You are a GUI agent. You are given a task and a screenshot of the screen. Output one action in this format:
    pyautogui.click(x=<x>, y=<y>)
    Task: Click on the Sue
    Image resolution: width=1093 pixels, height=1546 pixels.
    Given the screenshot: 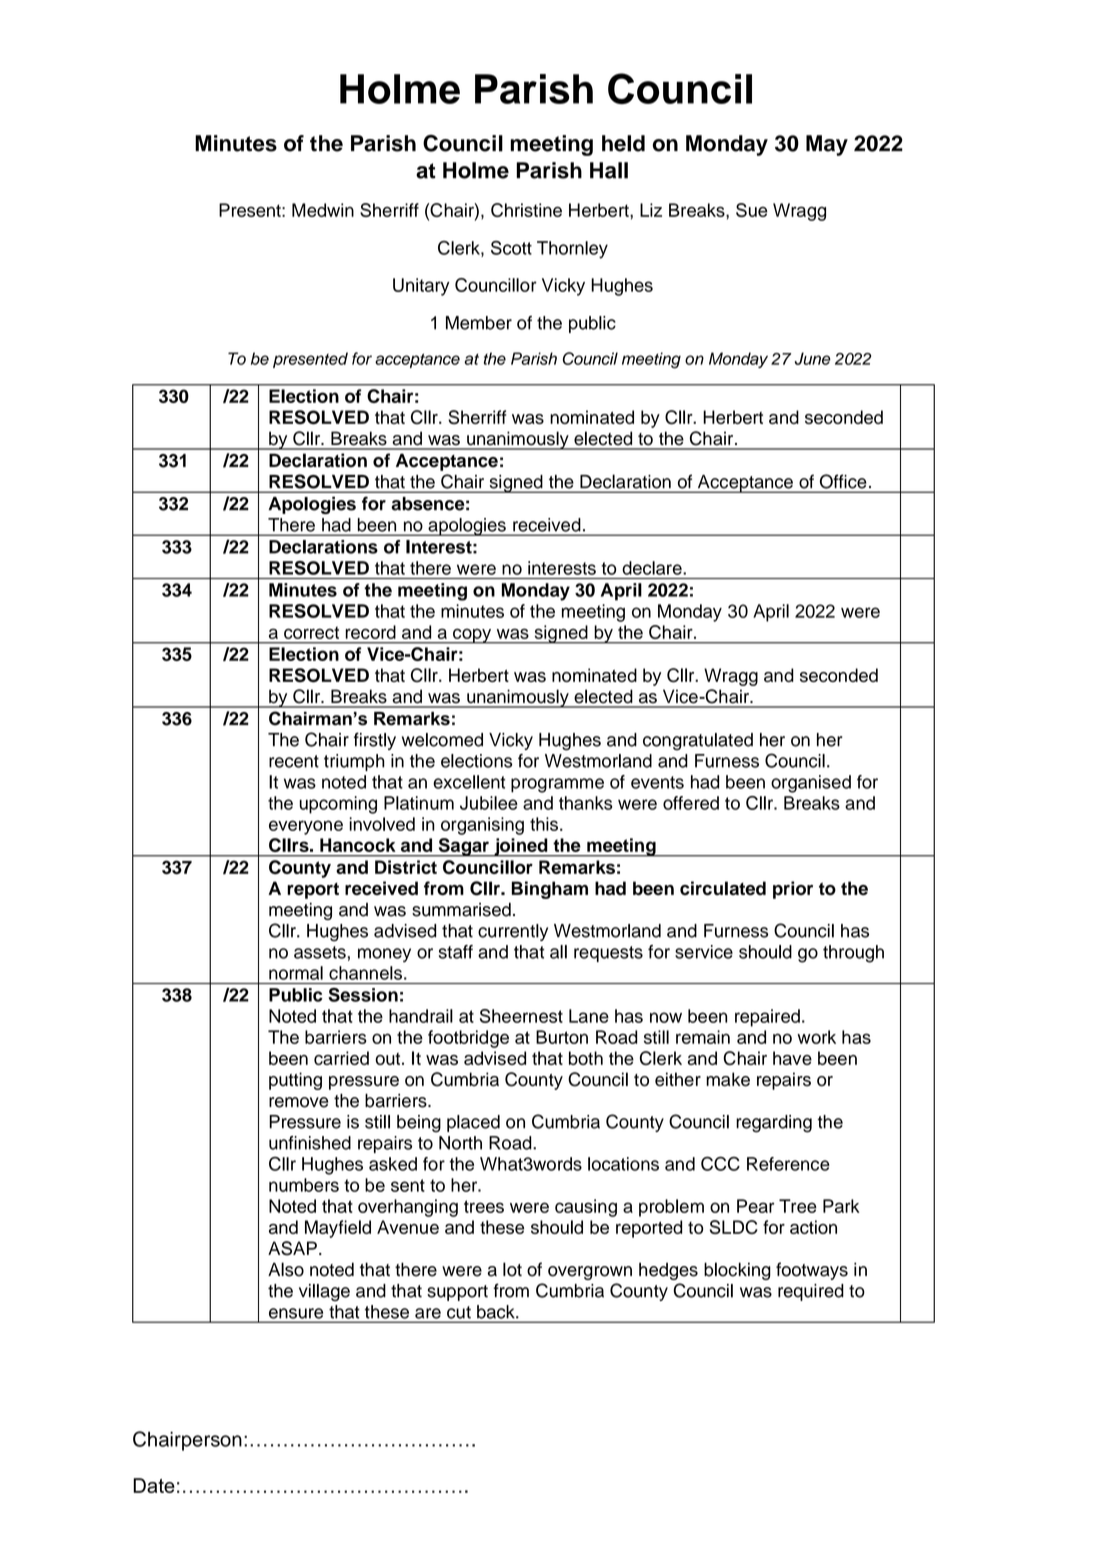 What is the action you would take?
    pyautogui.click(x=752, y=210)
